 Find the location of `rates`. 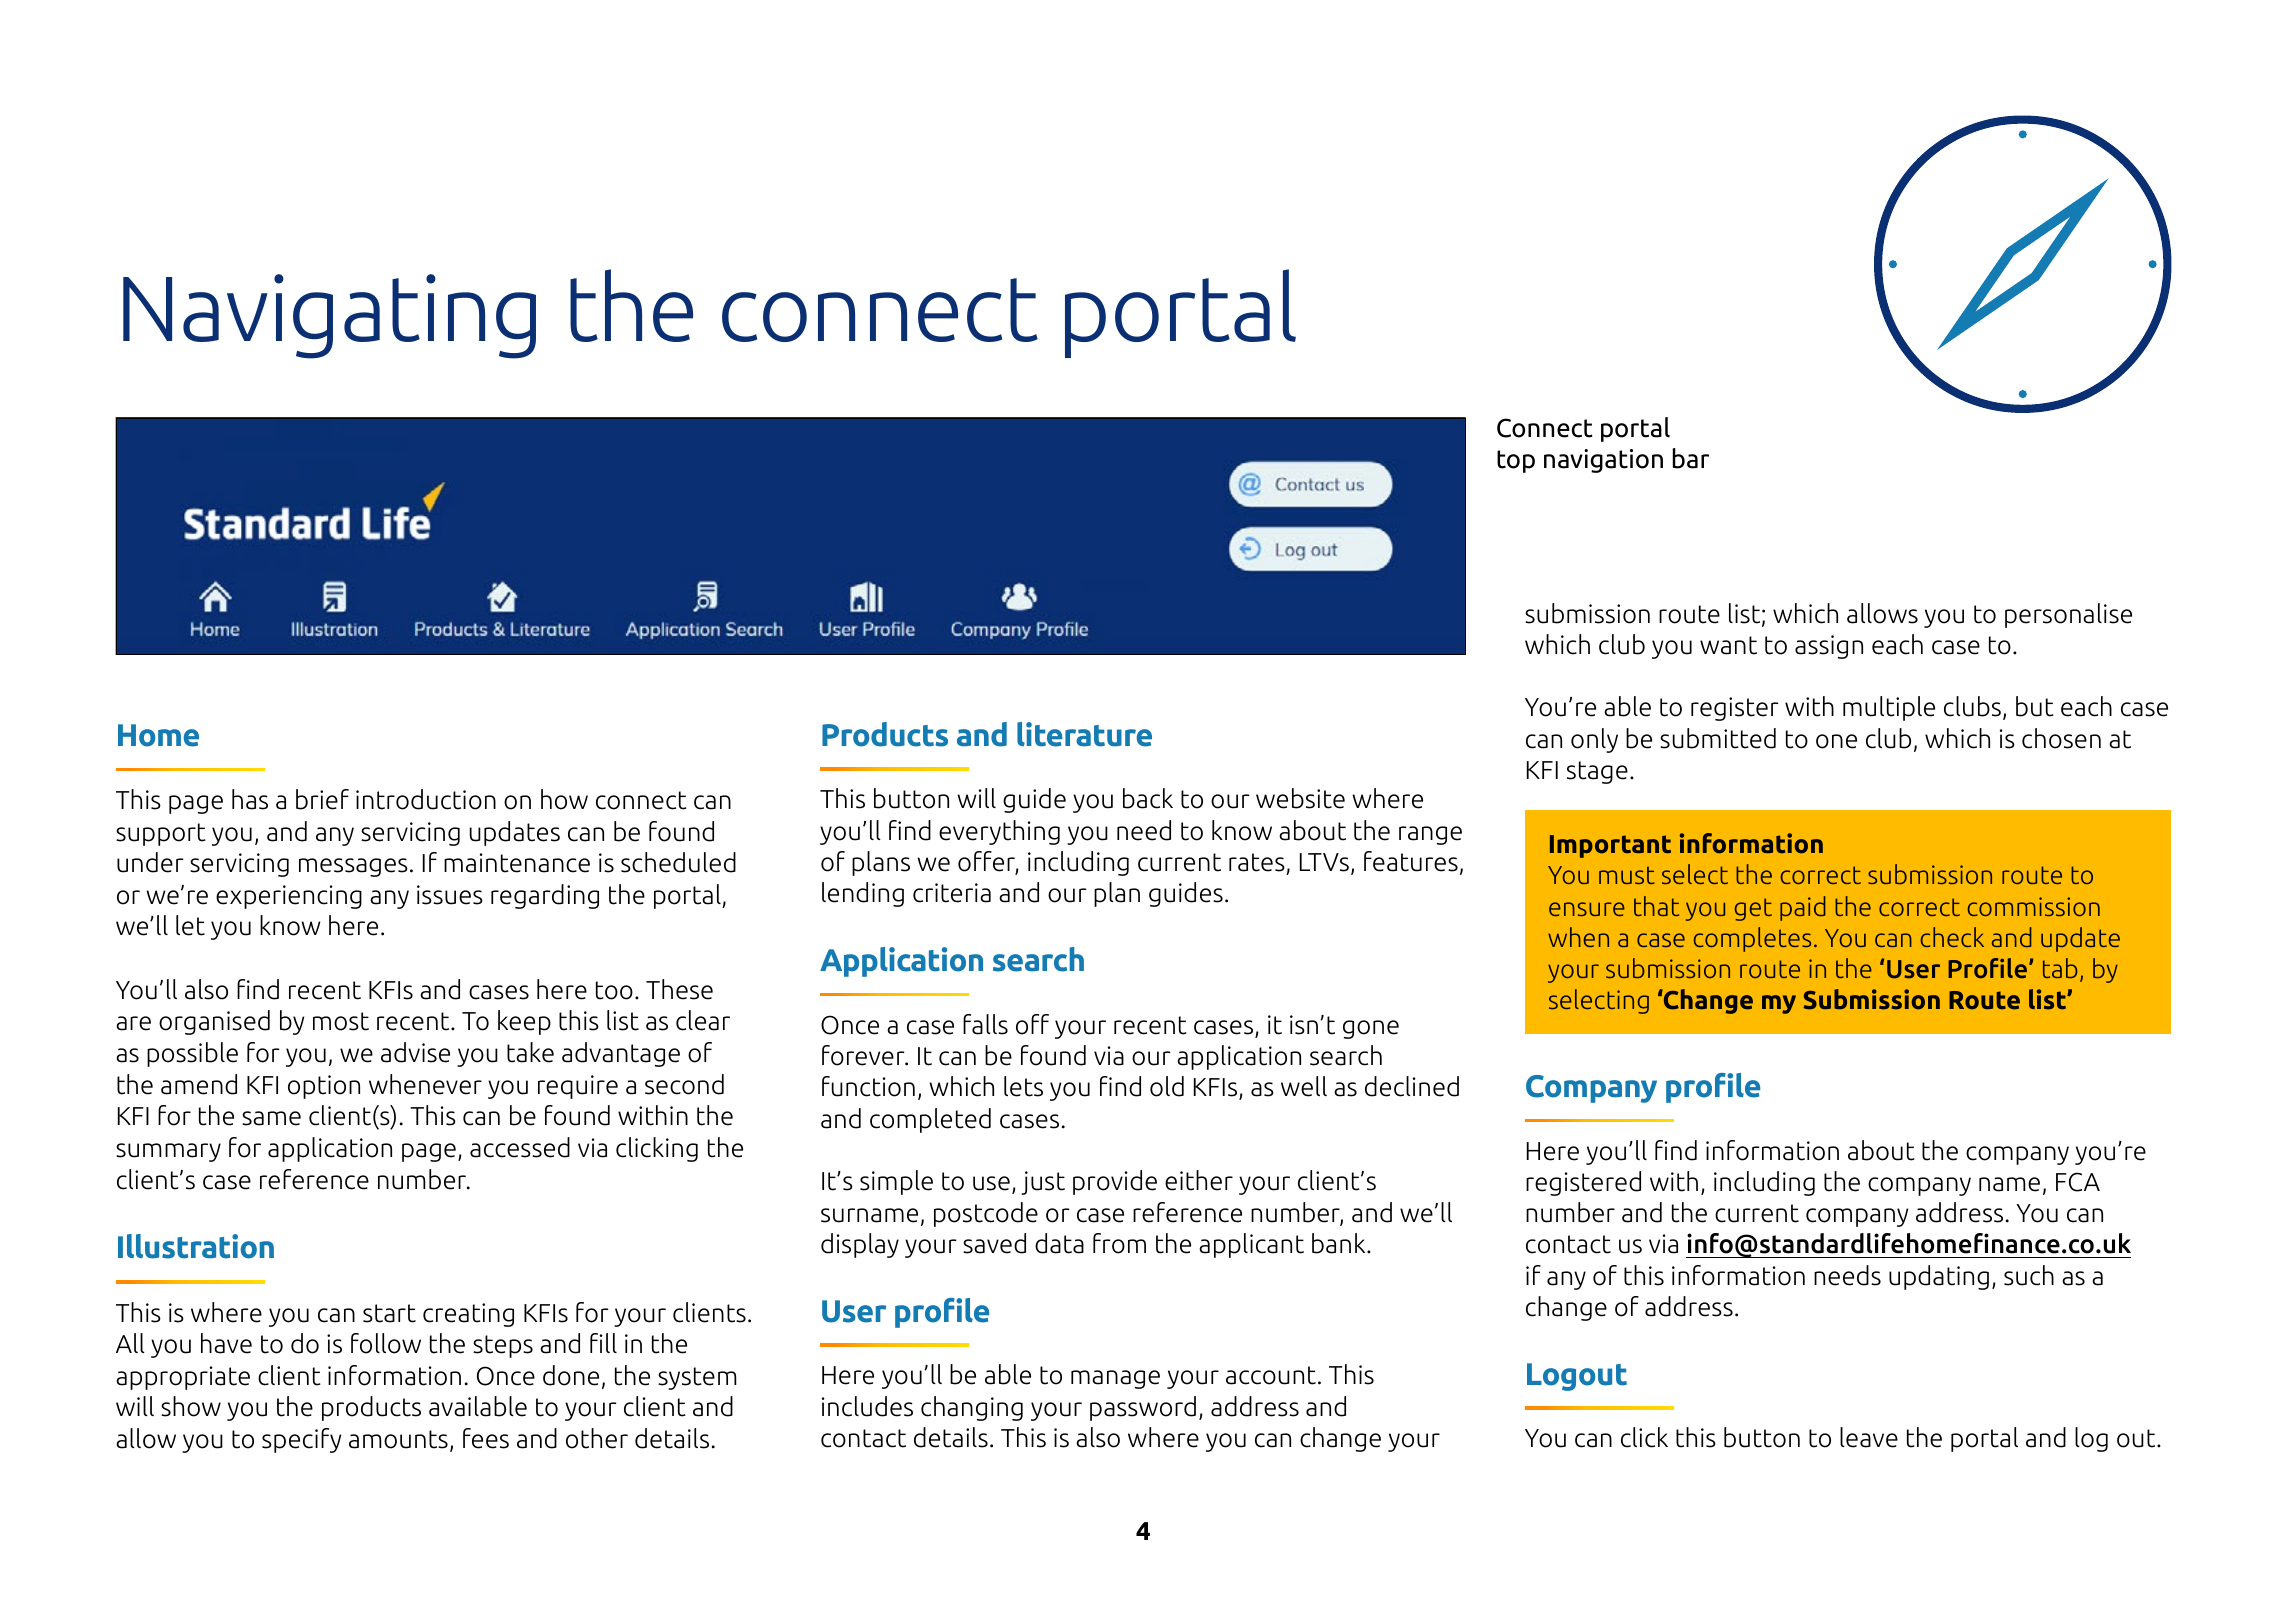

rates is located at coordinates (1257, 862).
